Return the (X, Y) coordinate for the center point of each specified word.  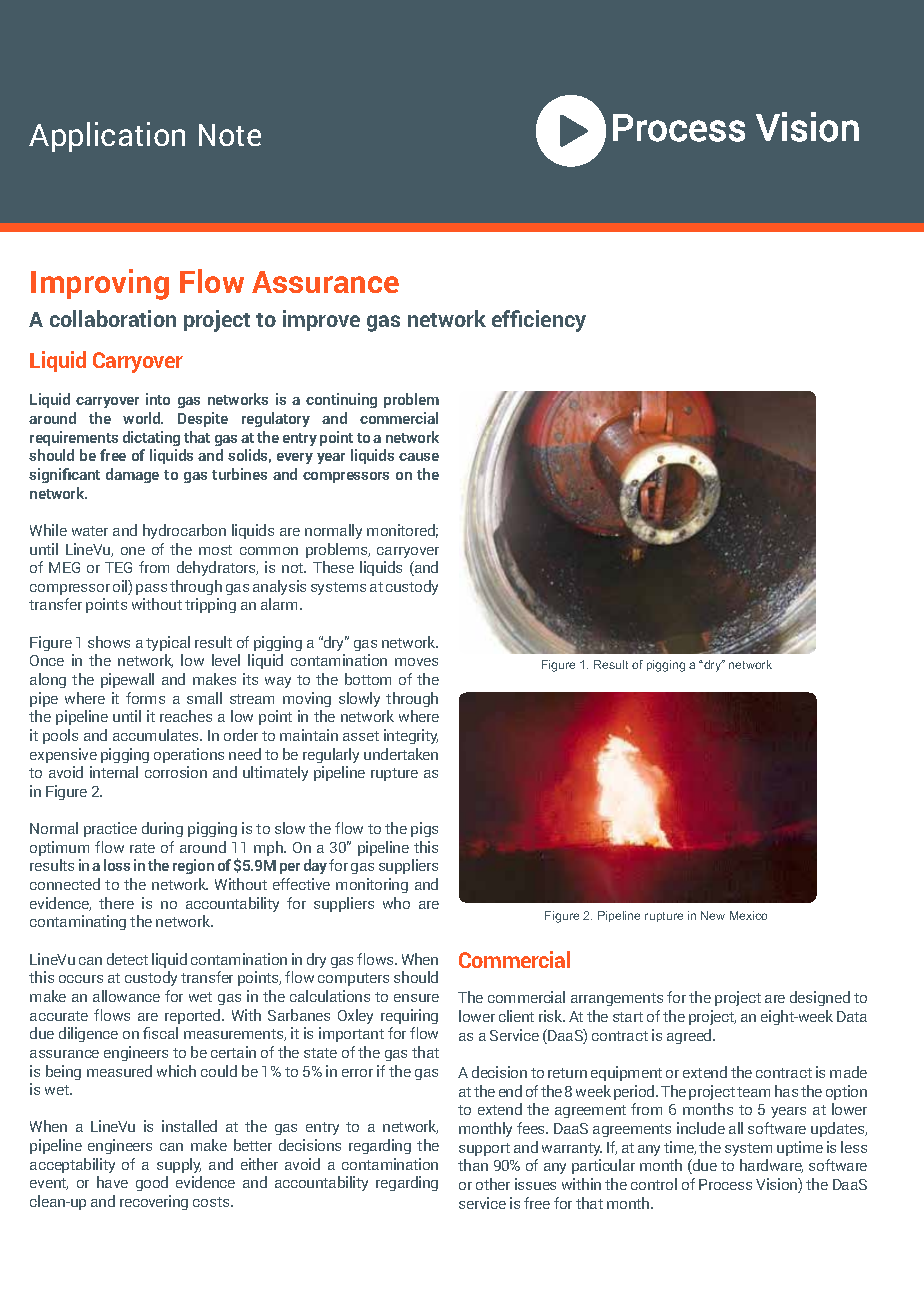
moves (416, 662)
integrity (411, 736)
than (473, 1165)
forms (145, 698)
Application (107, 137)
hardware (771, 1166)
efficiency (539, 321)
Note (230, 135)
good (152, 1183)
